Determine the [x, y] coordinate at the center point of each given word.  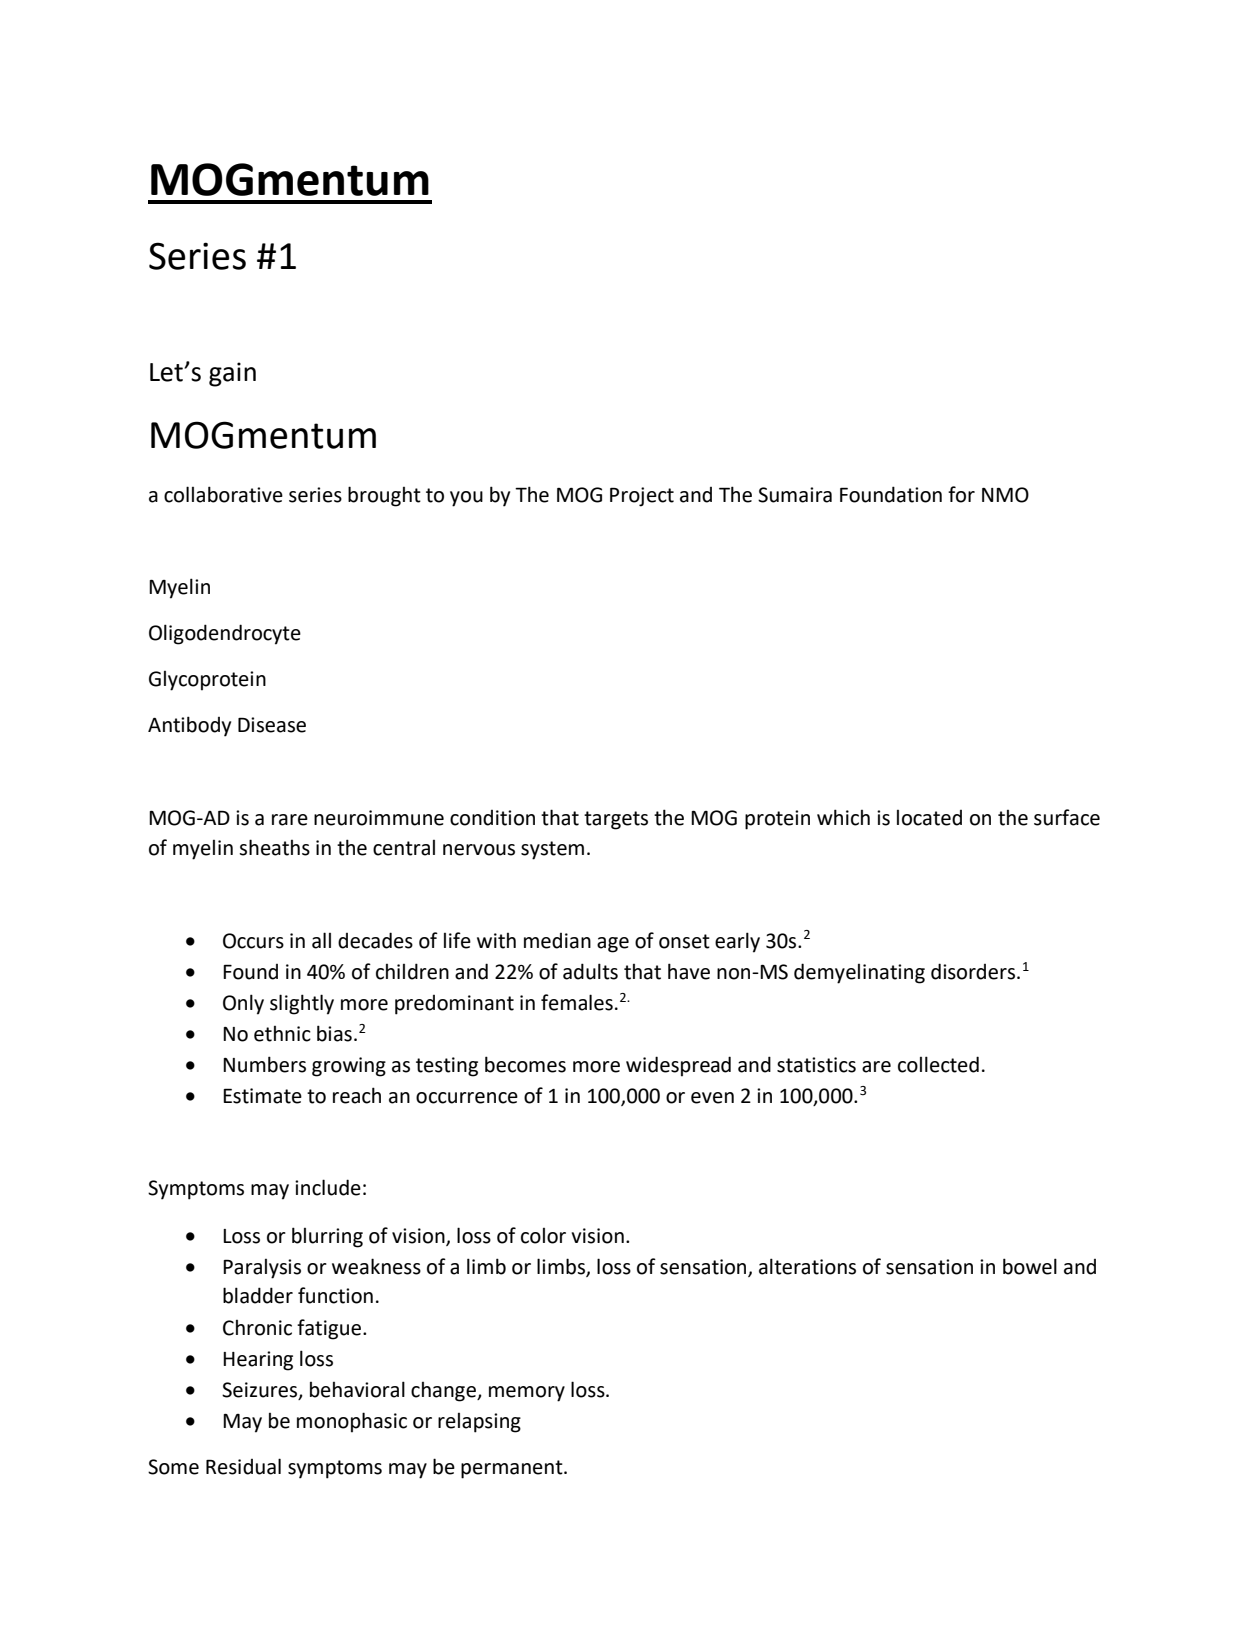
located [929, 818]
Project [642, 497]
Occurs [253, 941]
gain [232, 374]
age [613, 945]
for [961, 494]
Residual [243, 1466]
